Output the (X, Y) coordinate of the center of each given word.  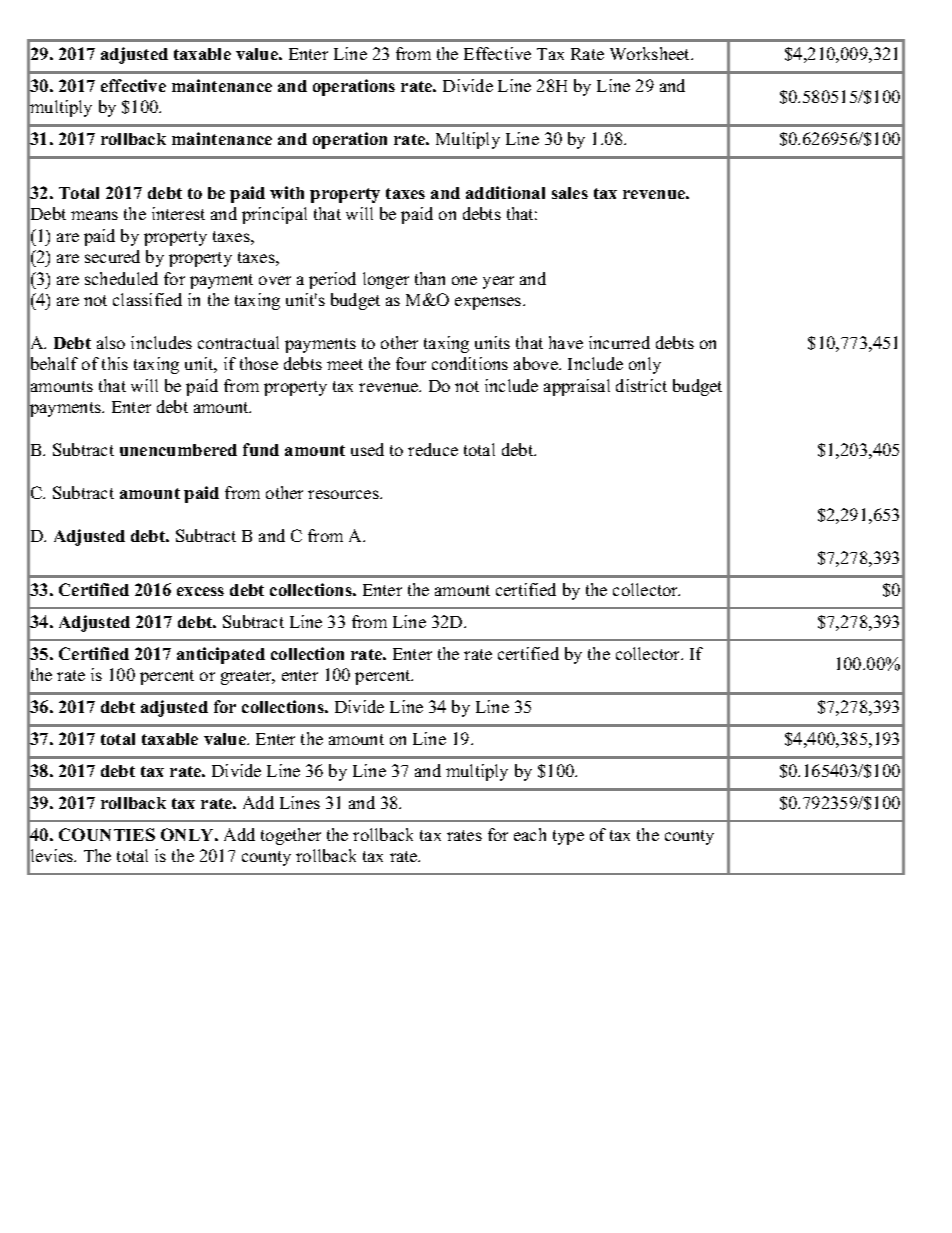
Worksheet (651, 53)
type (568, 837)
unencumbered (178, 450)
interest (178, 213)
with (287, 192)
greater (247, 677)
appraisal (577, 387)
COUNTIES (107, 834)
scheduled (121, 278)
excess (200, 591)
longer (386, 280)
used (367, 449)
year (498, 282)
